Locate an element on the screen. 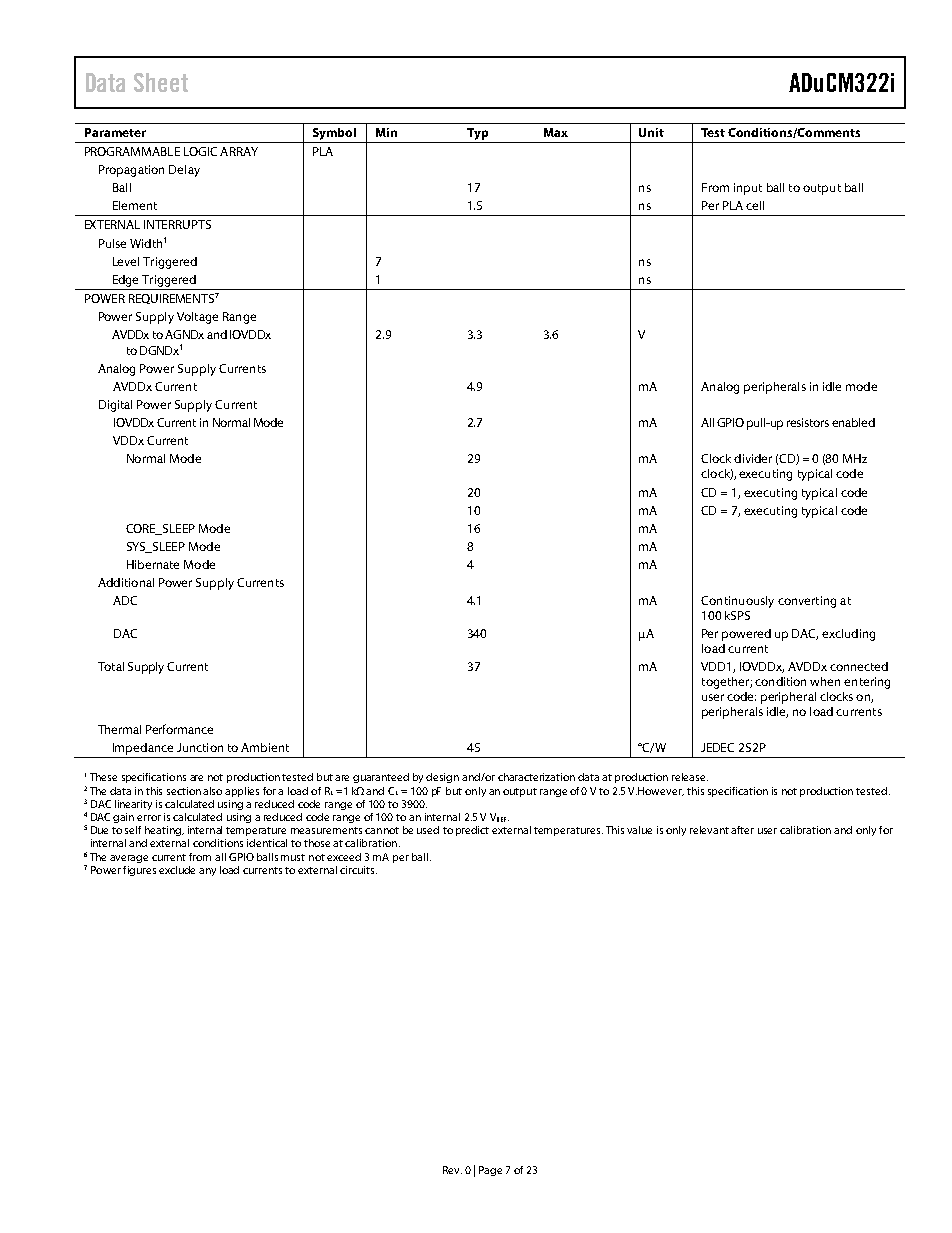 The height and width of the screenshot is (1233, 952). predict is located at coordinates (472, 831).
